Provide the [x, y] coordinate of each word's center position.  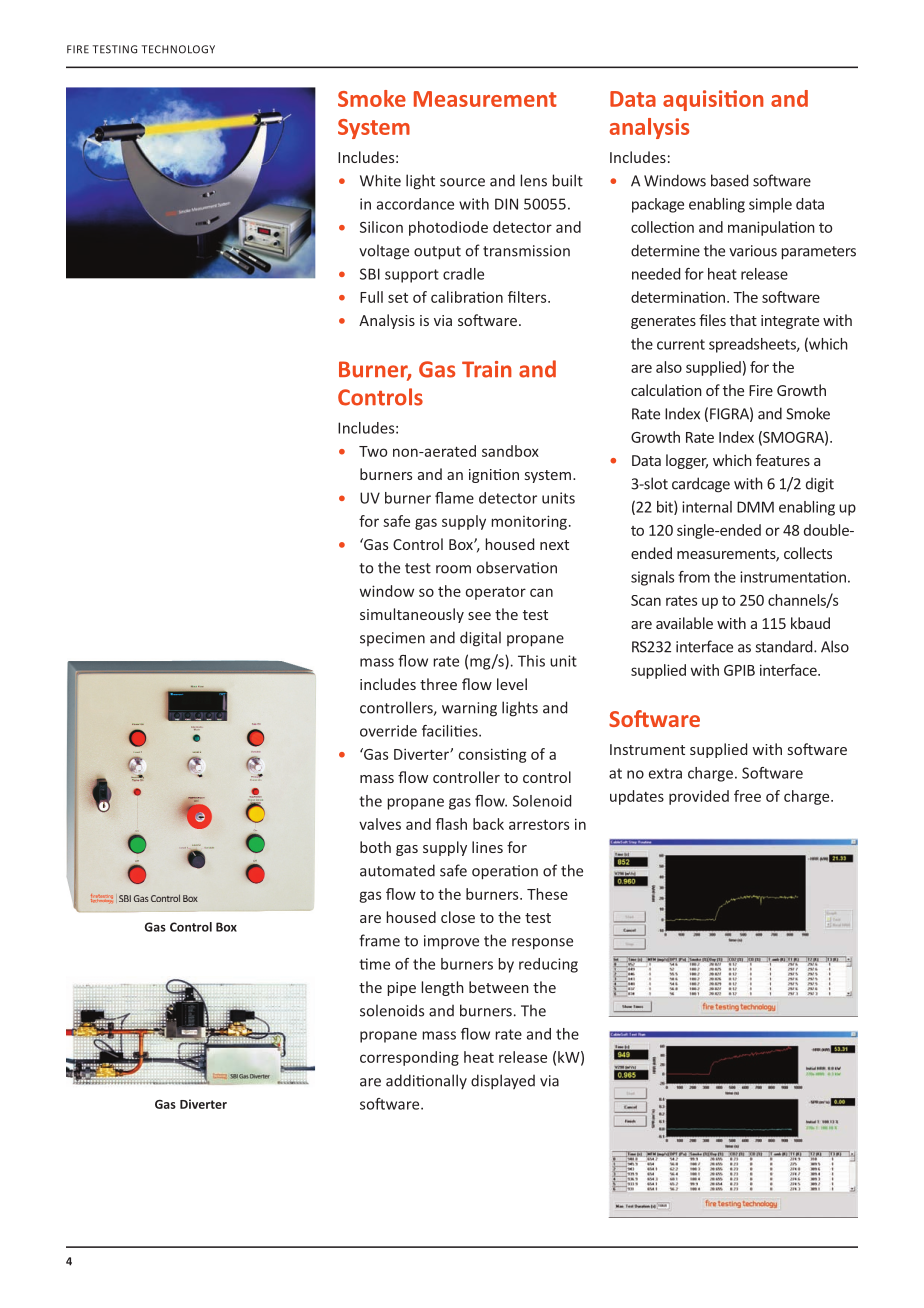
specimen [392, 639]
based [729, 180]
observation [517, 567]
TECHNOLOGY [178, 49]
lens [534, 180]
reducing [548, 965]
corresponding [409, 1058]
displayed [503, 1082]
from [694, 577]
